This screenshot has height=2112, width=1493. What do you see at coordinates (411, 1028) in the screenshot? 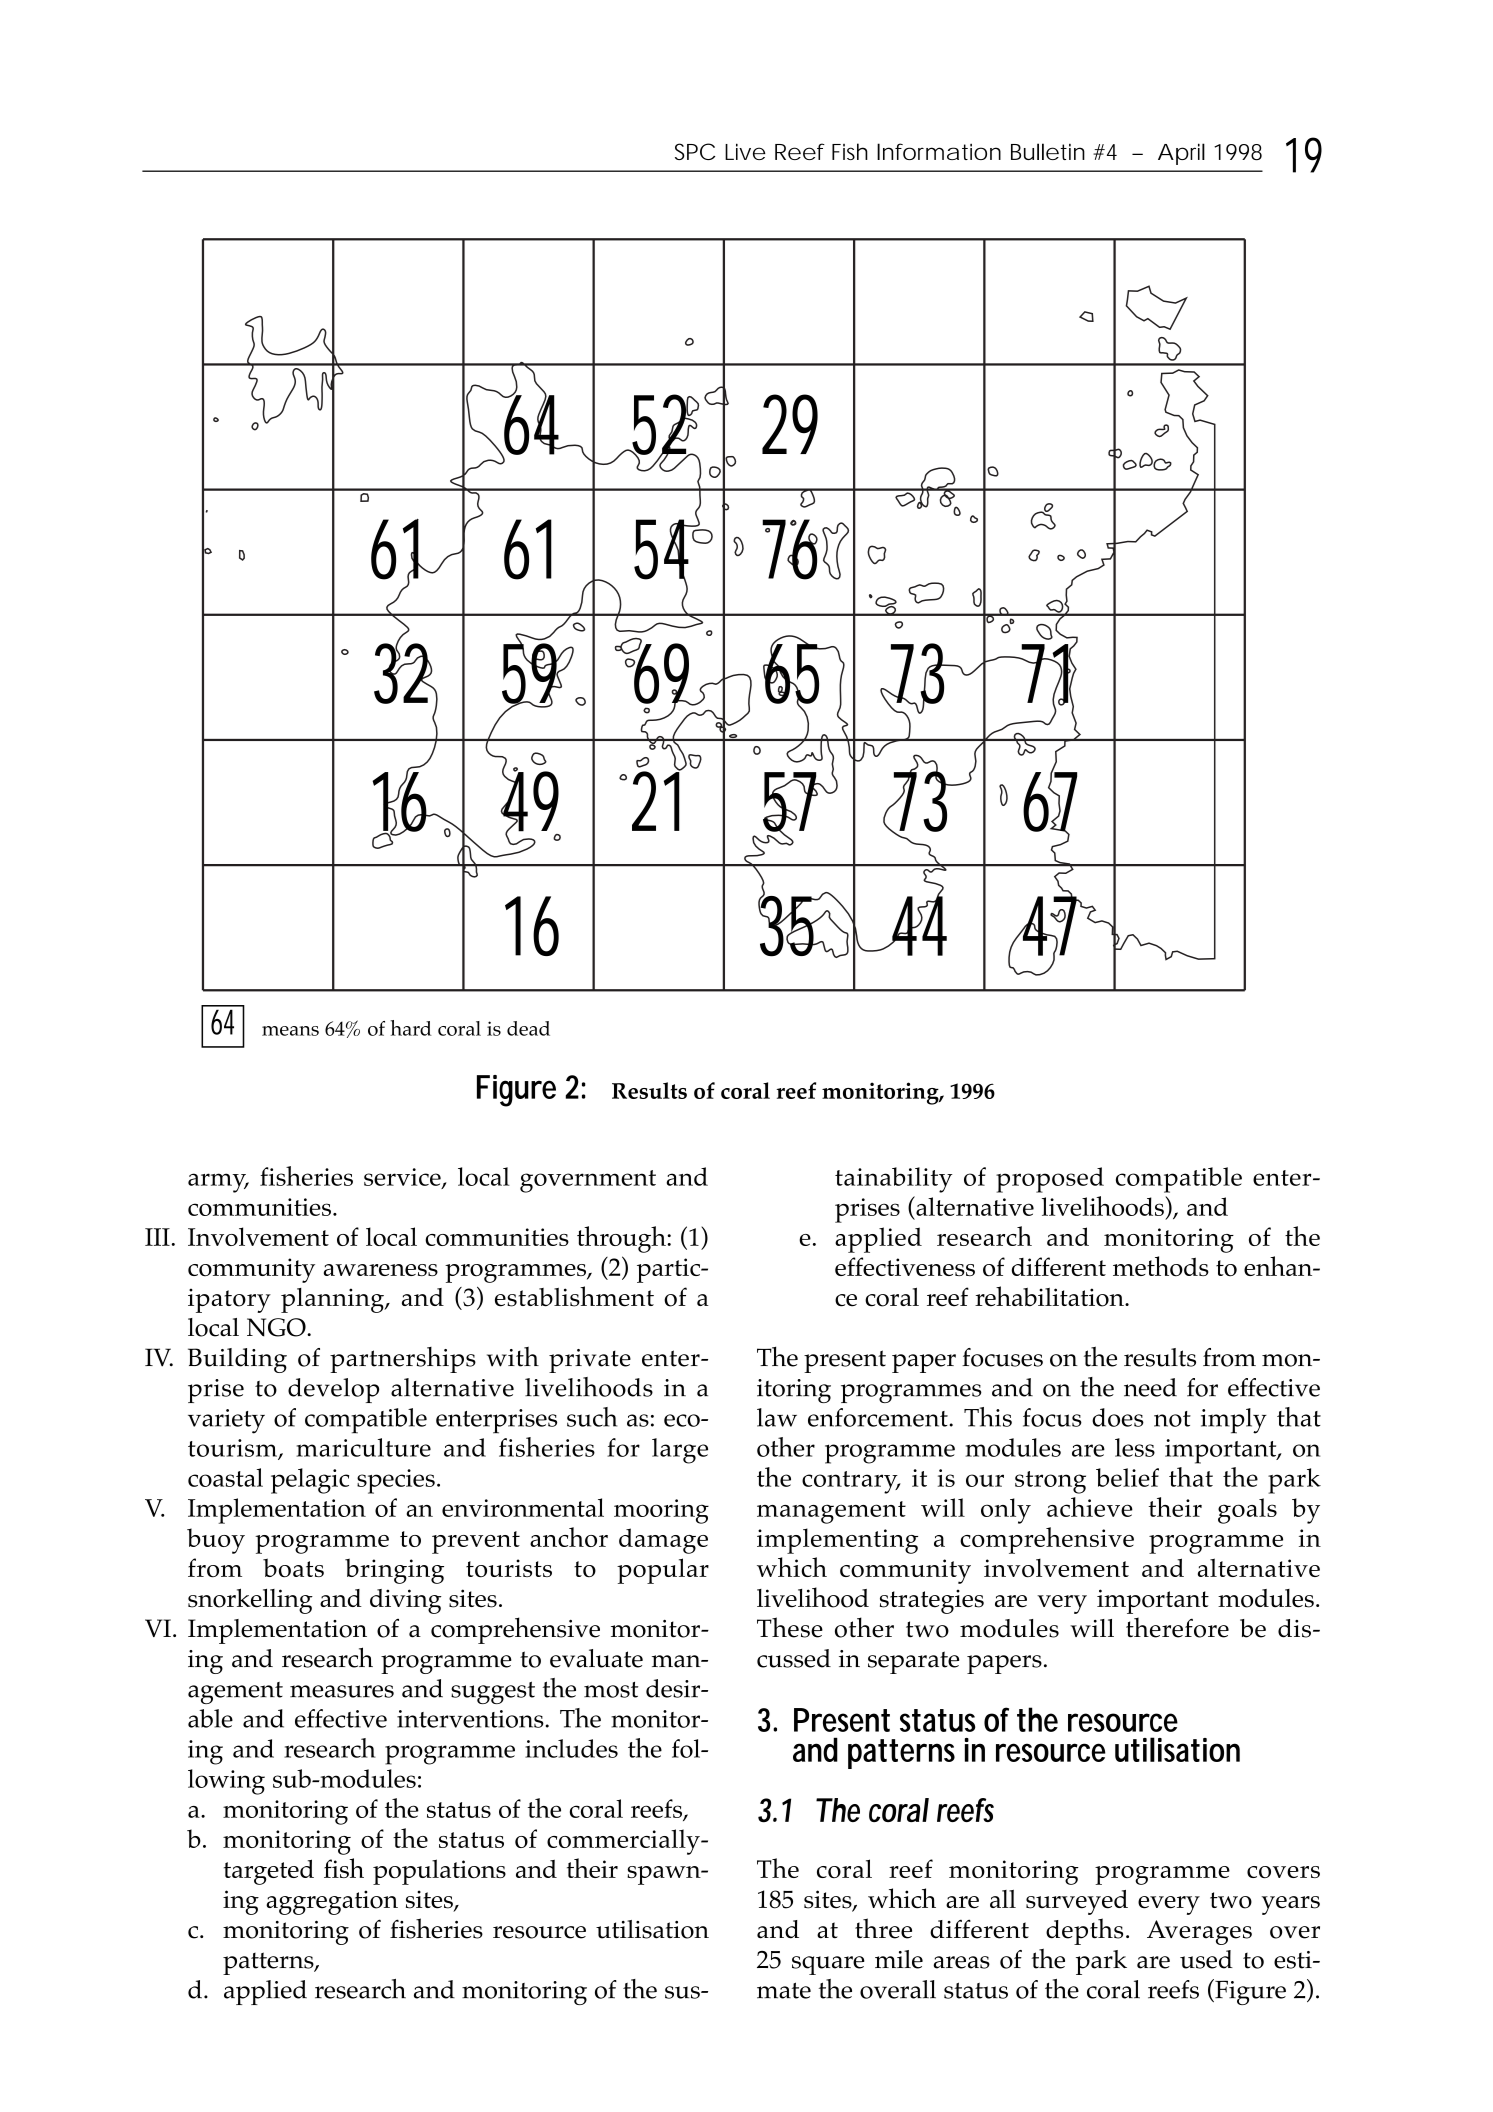
I see `hard` at bounding box center [411, 1028].
